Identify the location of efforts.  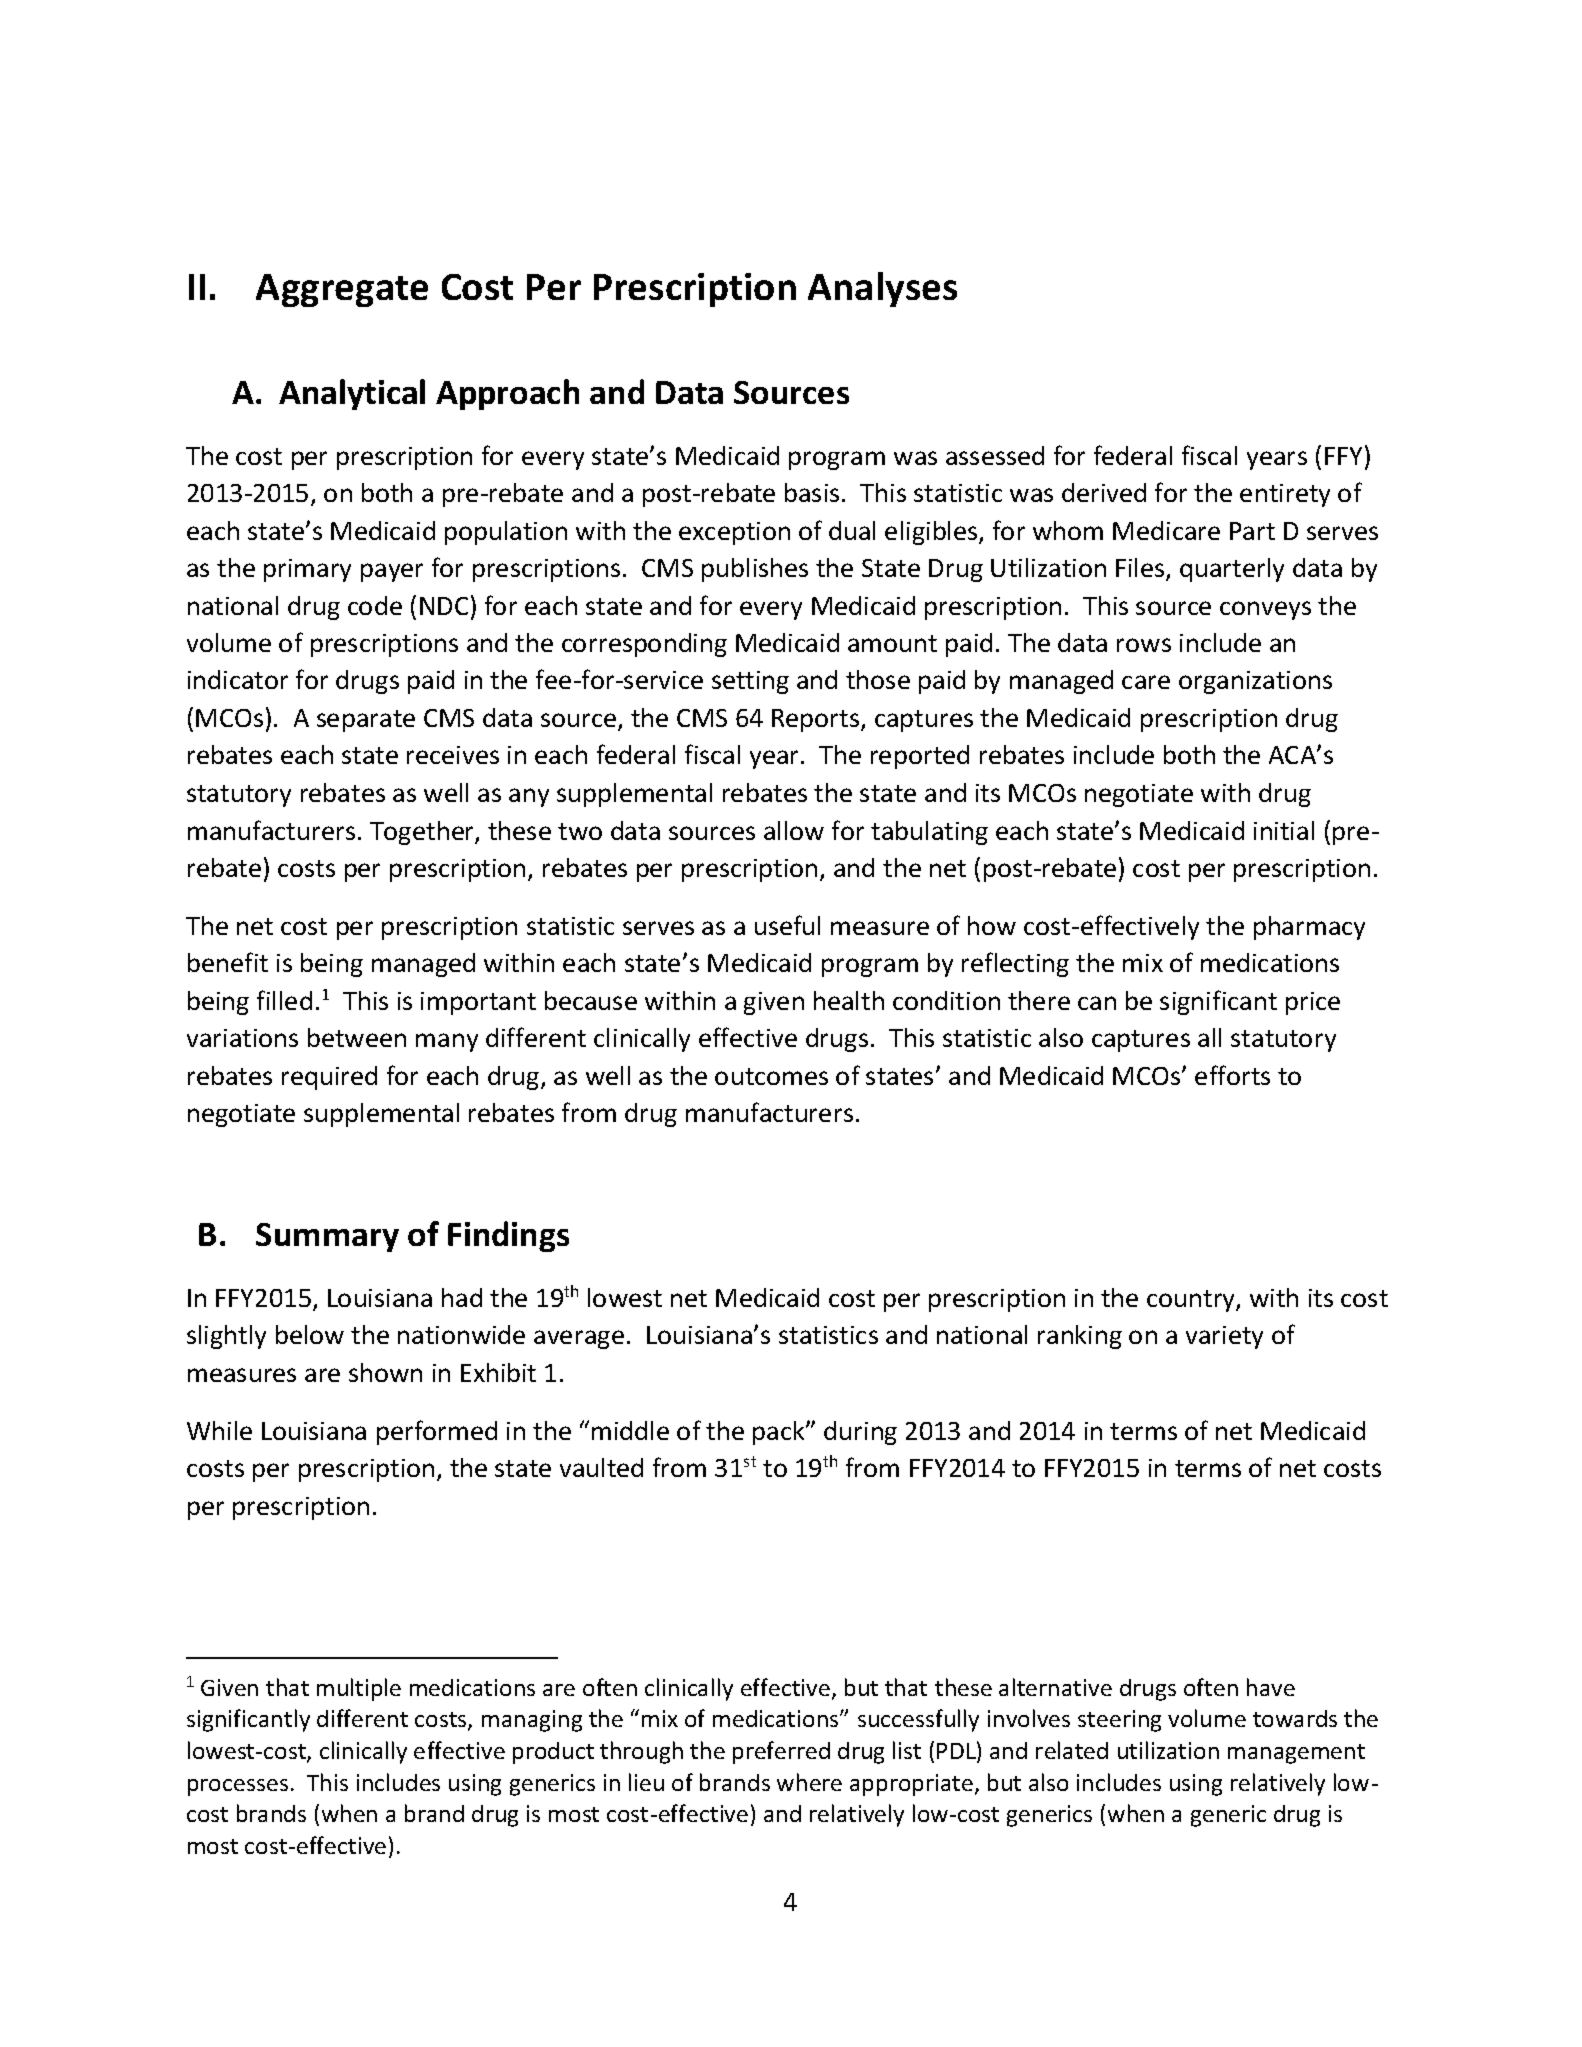
(1232, 1075).
